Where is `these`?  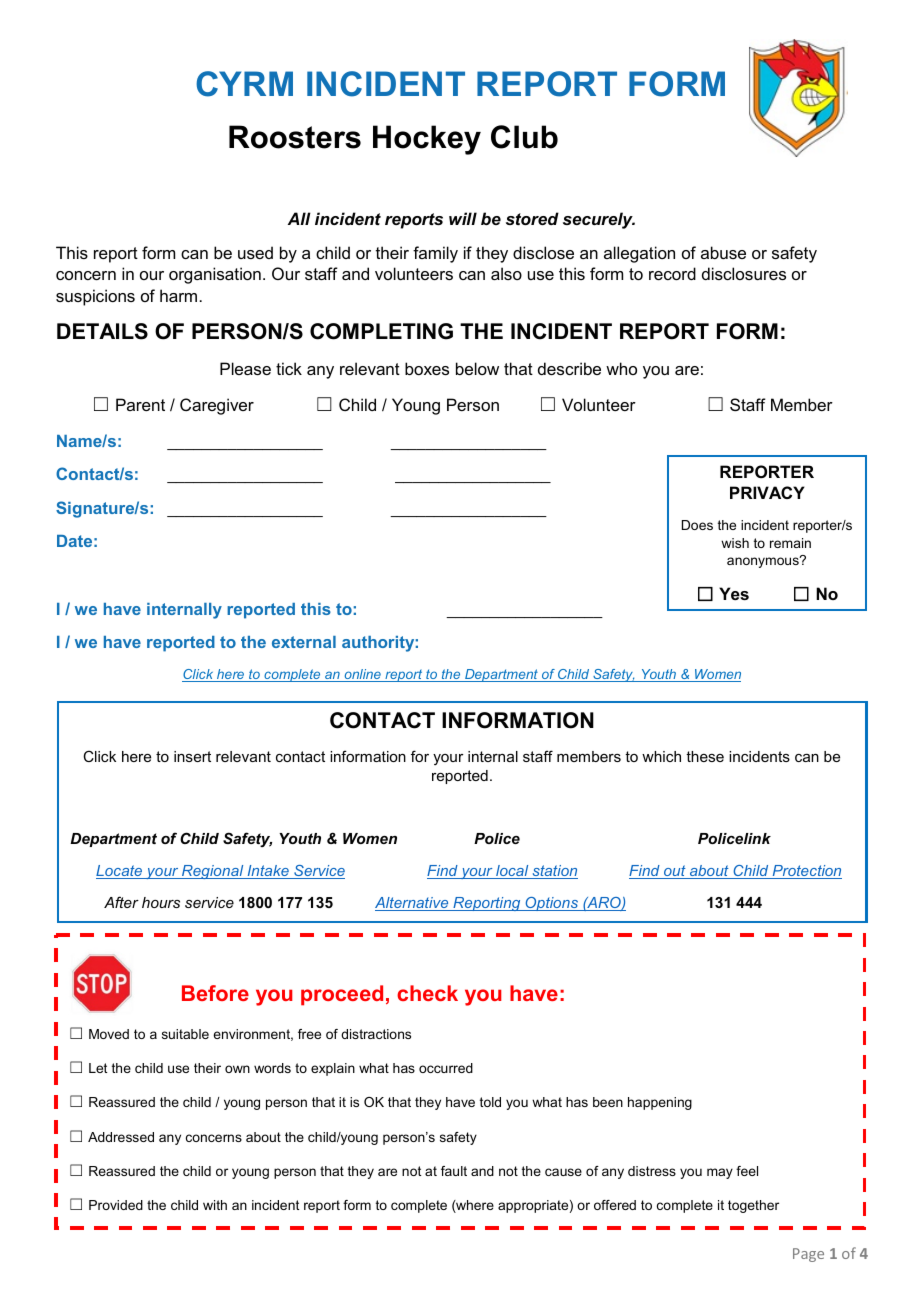
these is located at coordinates (705, 756).
